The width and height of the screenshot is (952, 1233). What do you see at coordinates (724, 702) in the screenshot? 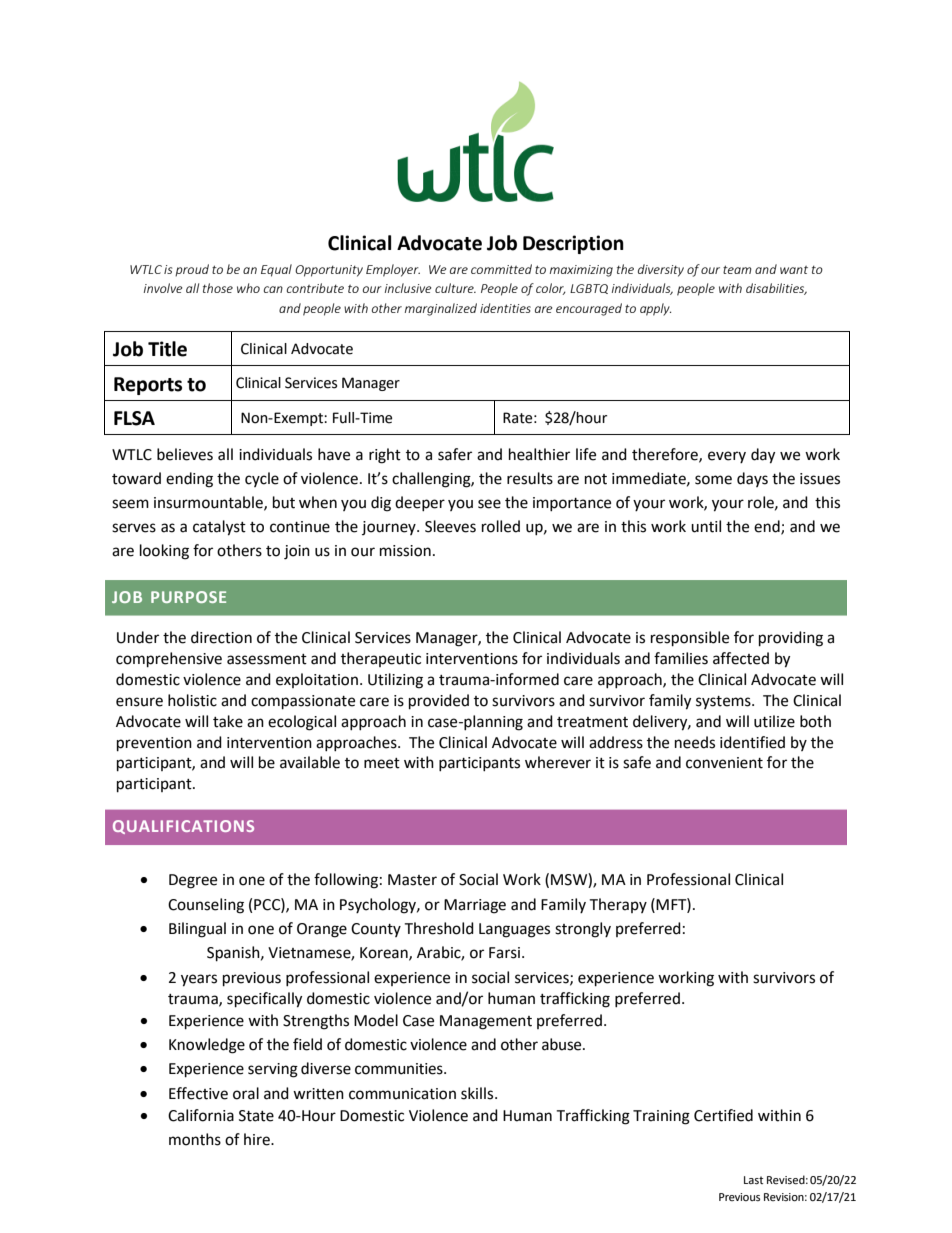
I see `systems` at bounding box center [724, 702].
